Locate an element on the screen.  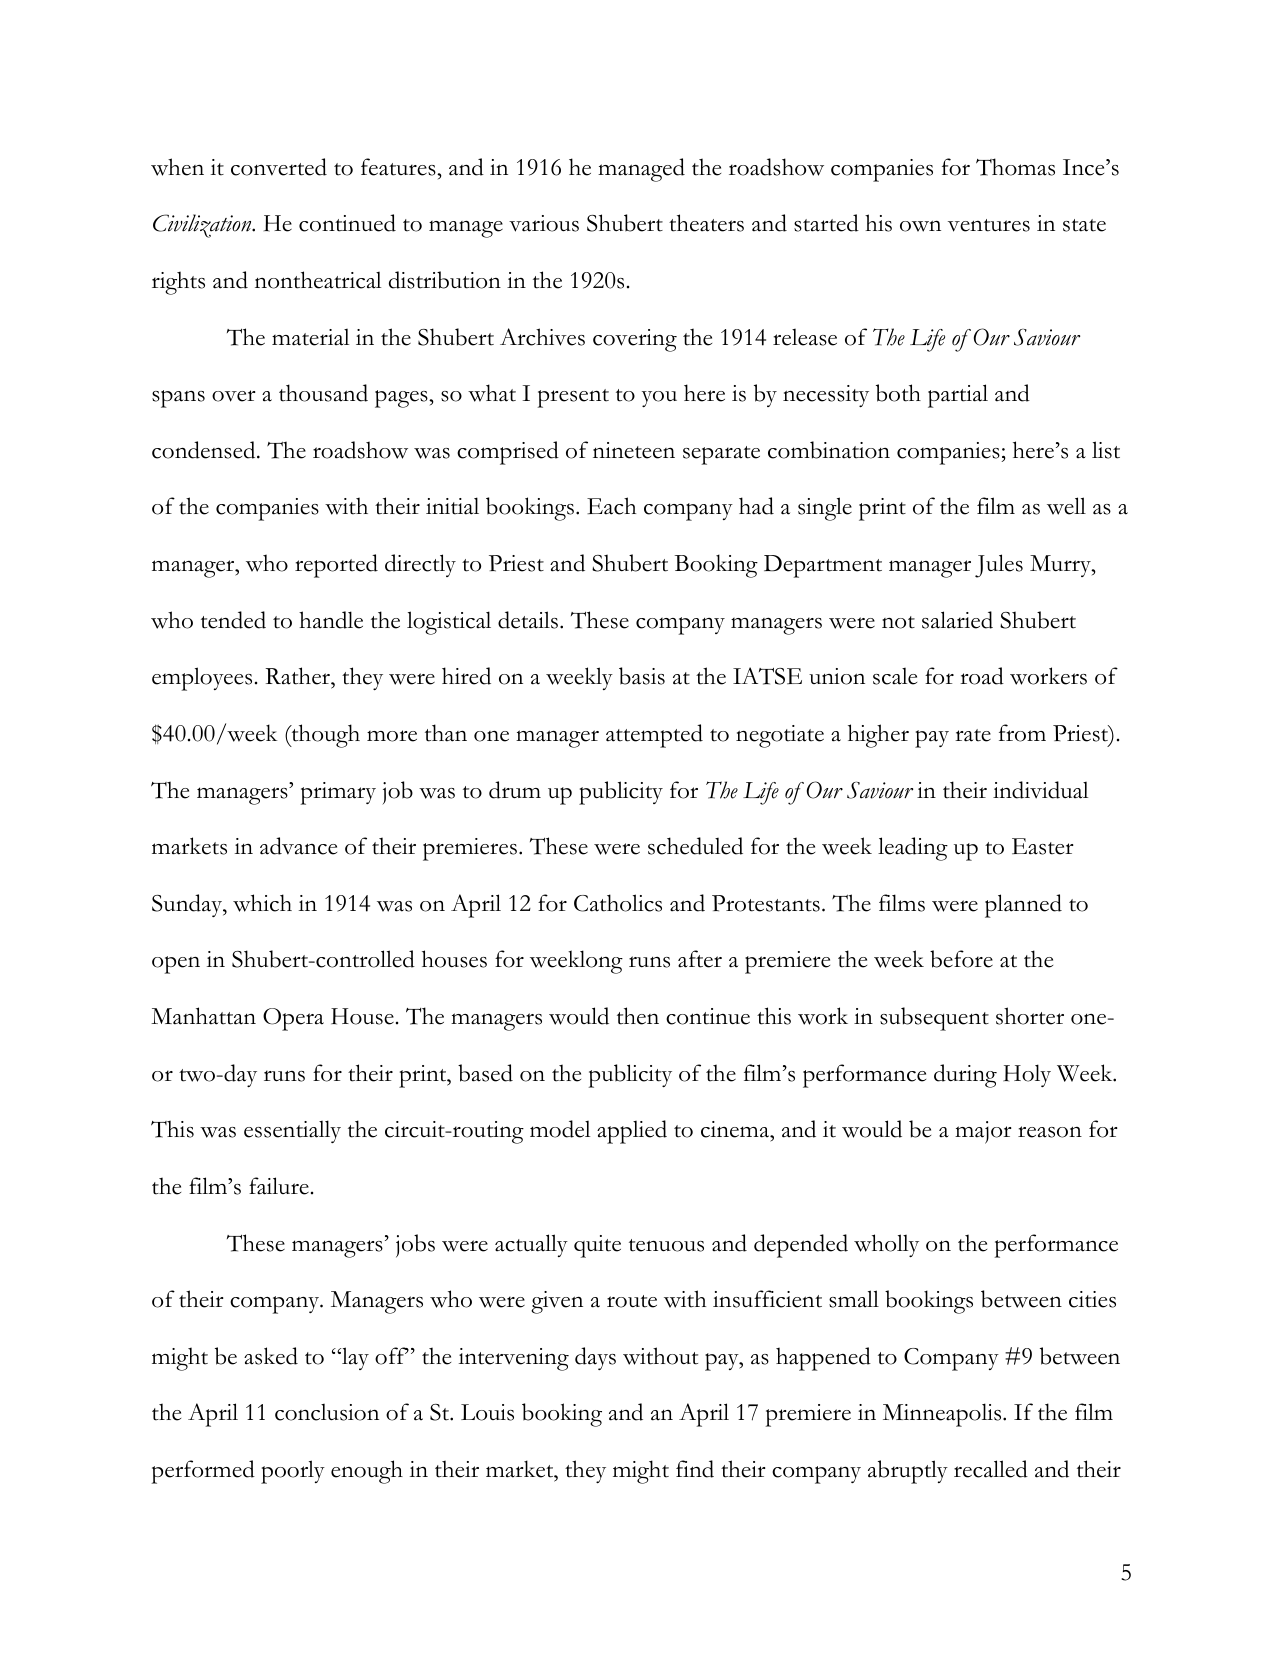
shorter is located at coordinates (1030, 1016).
